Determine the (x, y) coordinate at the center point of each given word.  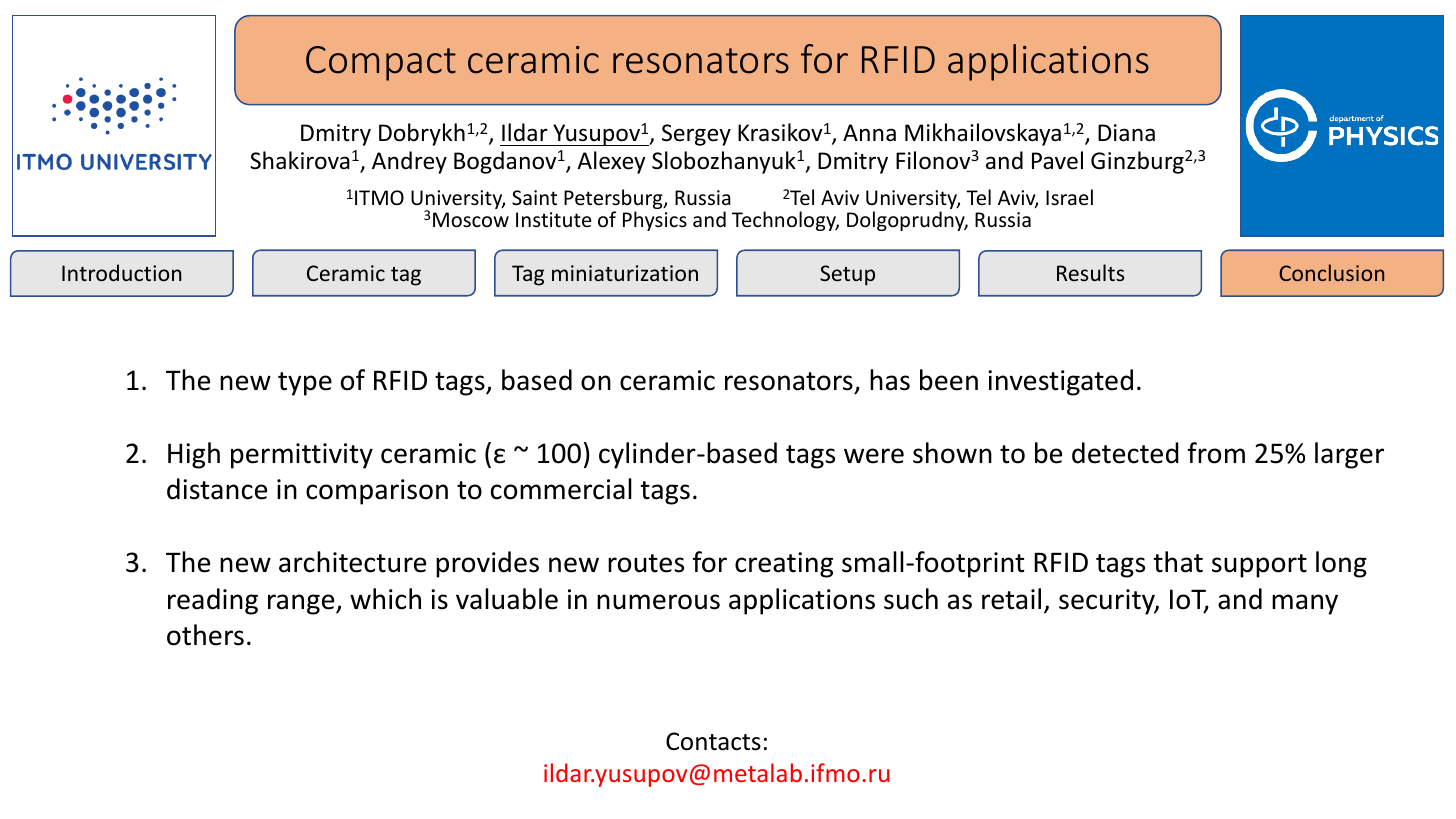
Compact (381, 63)
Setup (847, 275)
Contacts (713, 741)
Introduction (122, 272)
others (205, 635)
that (1178, 562)
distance (217, 489)
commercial (561, 489)
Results (1090, 272)
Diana (1126, 133)
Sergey (696, 135)
